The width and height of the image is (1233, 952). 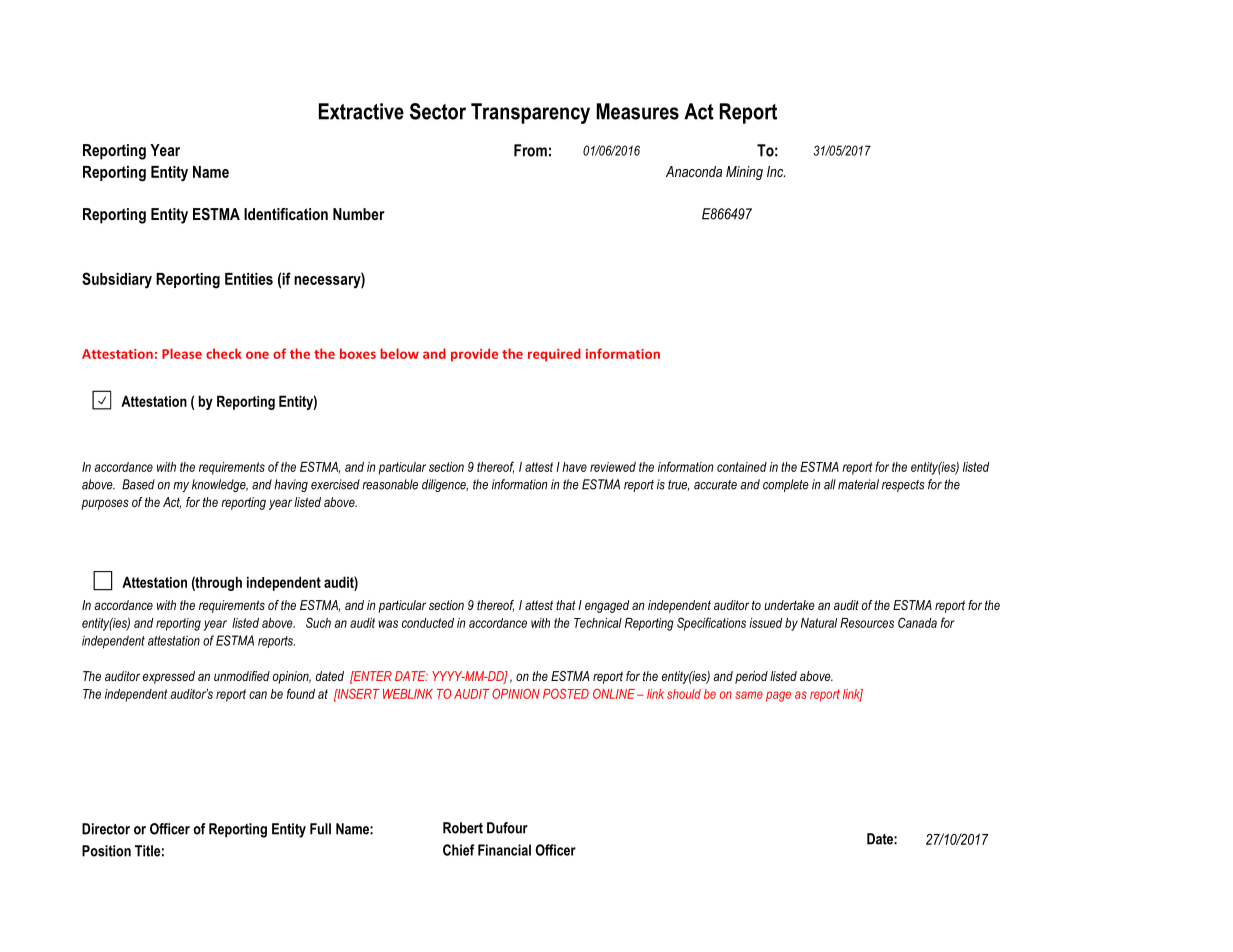 What do you see at coordinates (474, 355) in the image?
I see `provide` at bounding box center [474, 355].
